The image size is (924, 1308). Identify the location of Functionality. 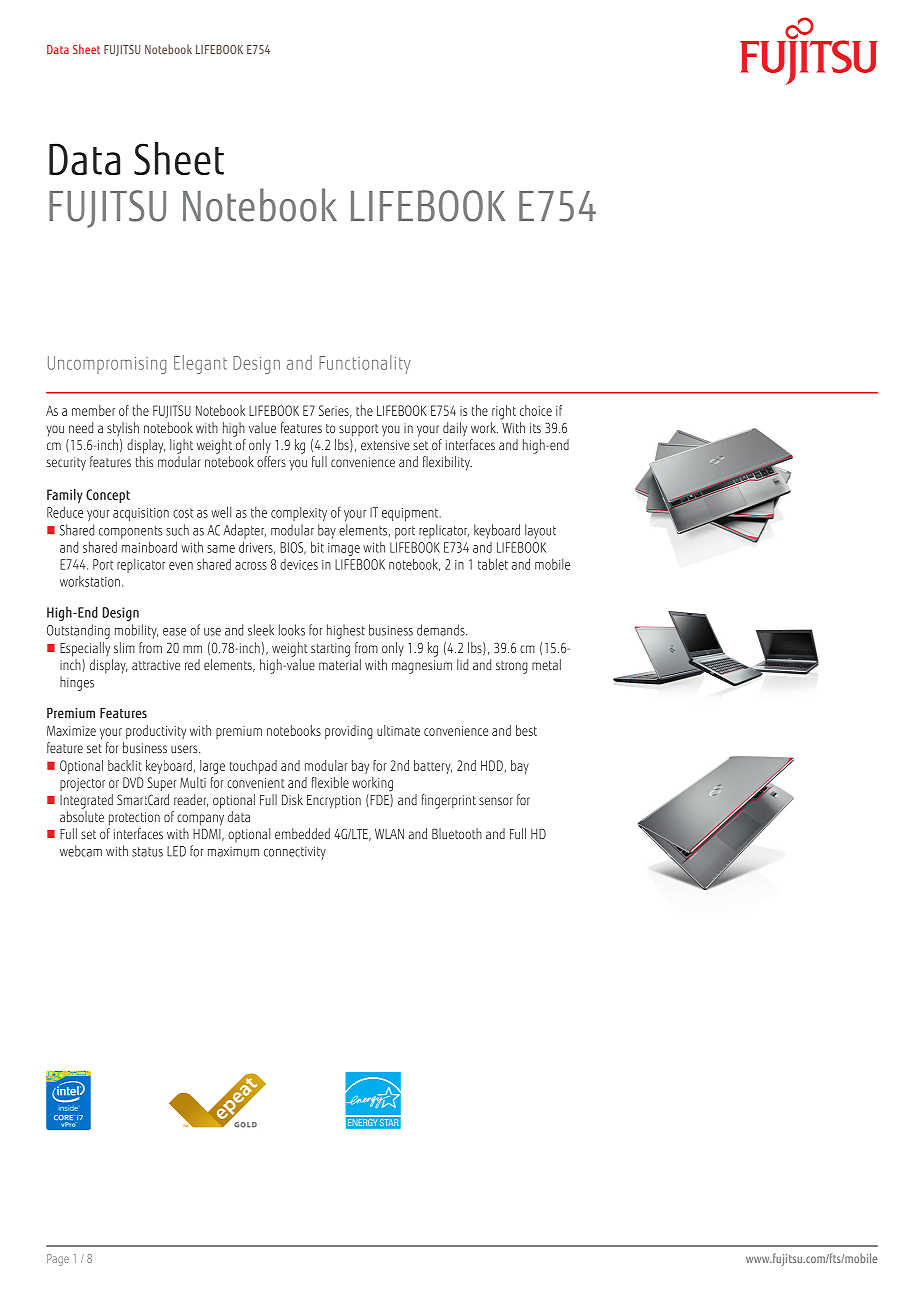
(365, 364).
